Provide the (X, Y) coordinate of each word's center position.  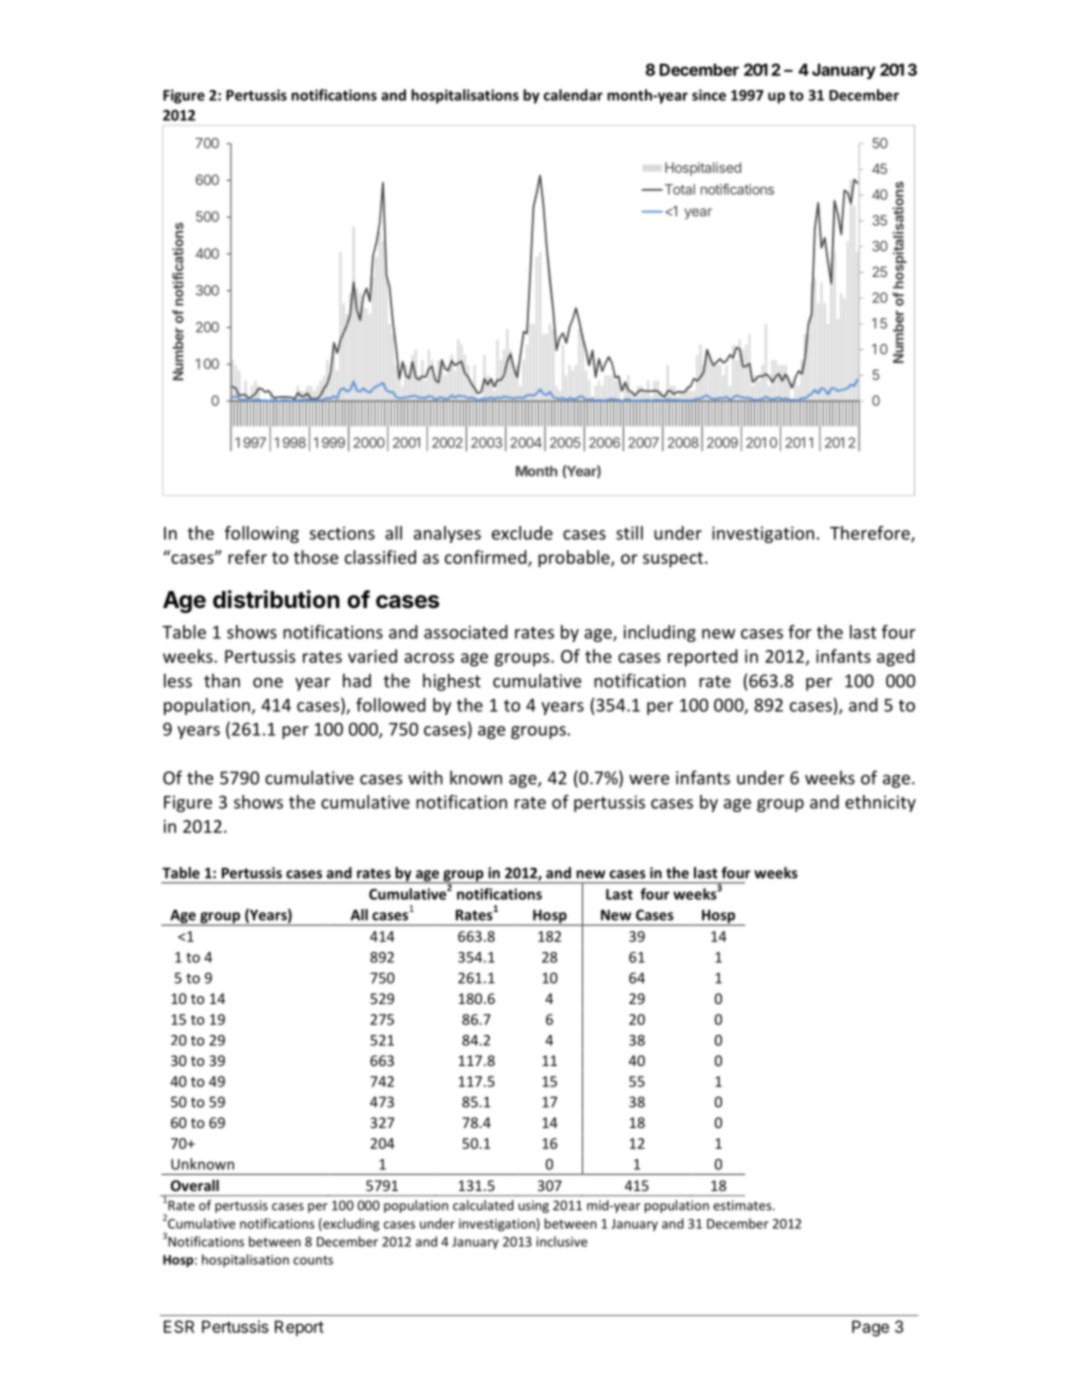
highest (452, 682)
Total (678, 189)
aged (896, 658)
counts (313, 1260)
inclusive (561, 1241)
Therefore (871, 534)
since (709, 95)
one (268, 683)
